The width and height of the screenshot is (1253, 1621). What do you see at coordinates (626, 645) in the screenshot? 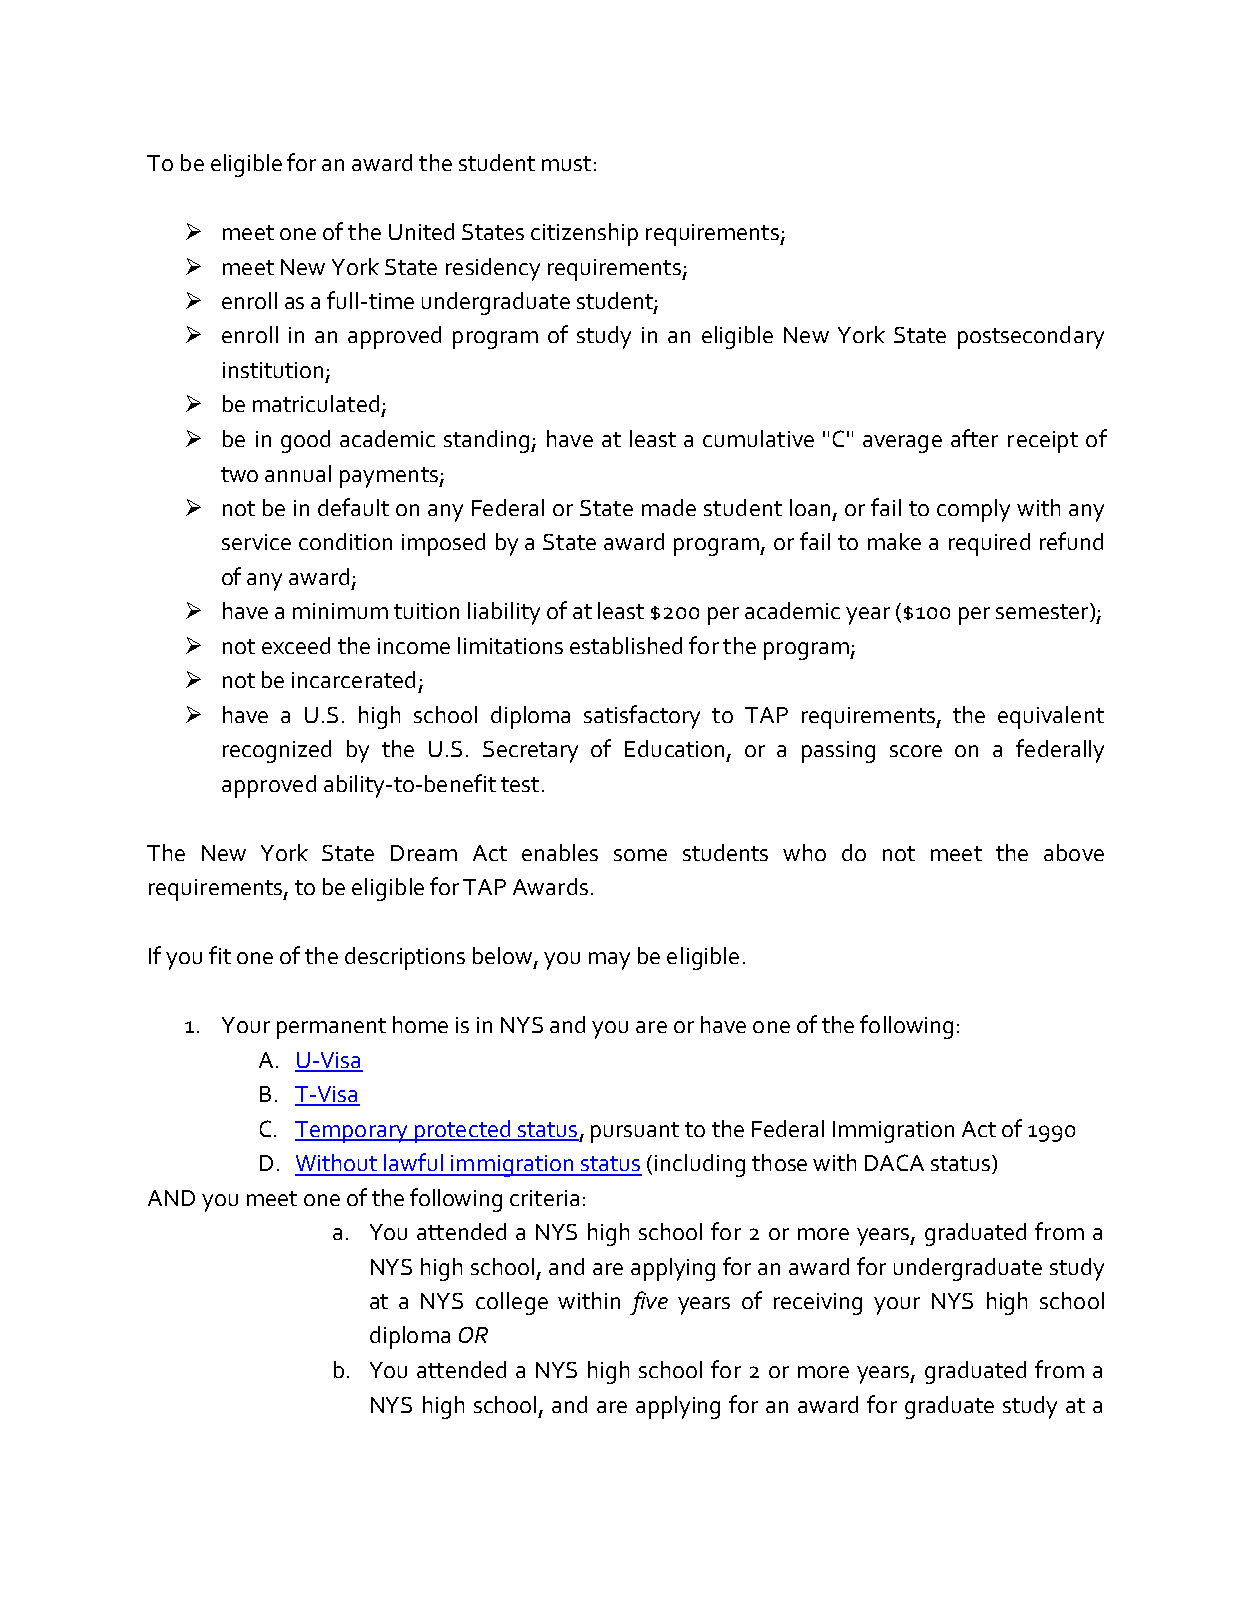
I see `established` at bounding box center [626, 645].
